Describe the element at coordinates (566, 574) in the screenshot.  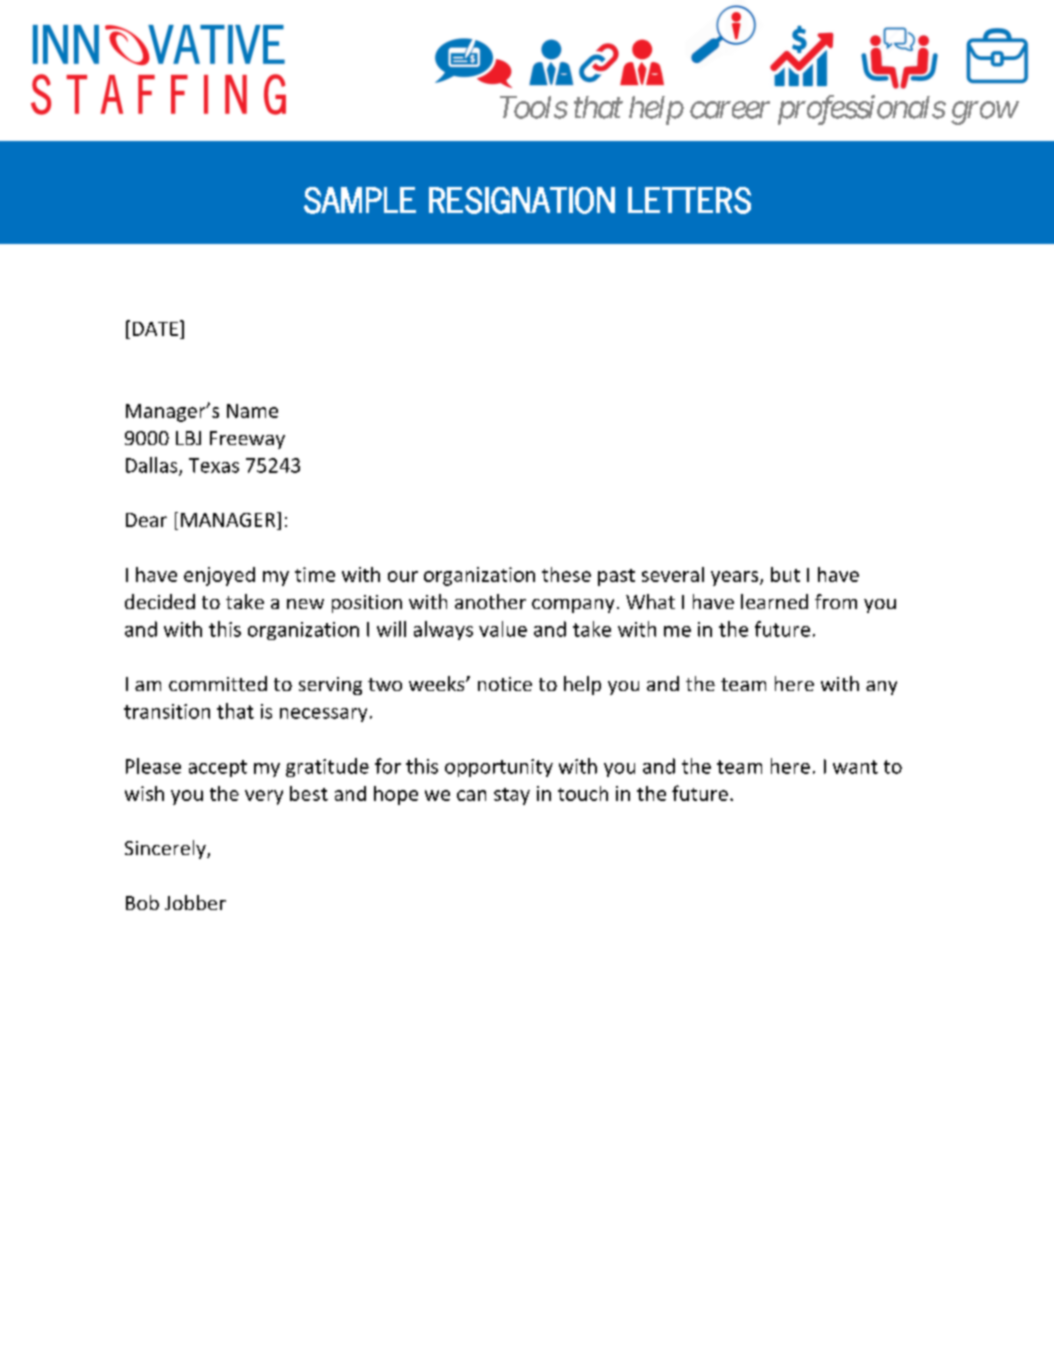
I see `these` at that location.
